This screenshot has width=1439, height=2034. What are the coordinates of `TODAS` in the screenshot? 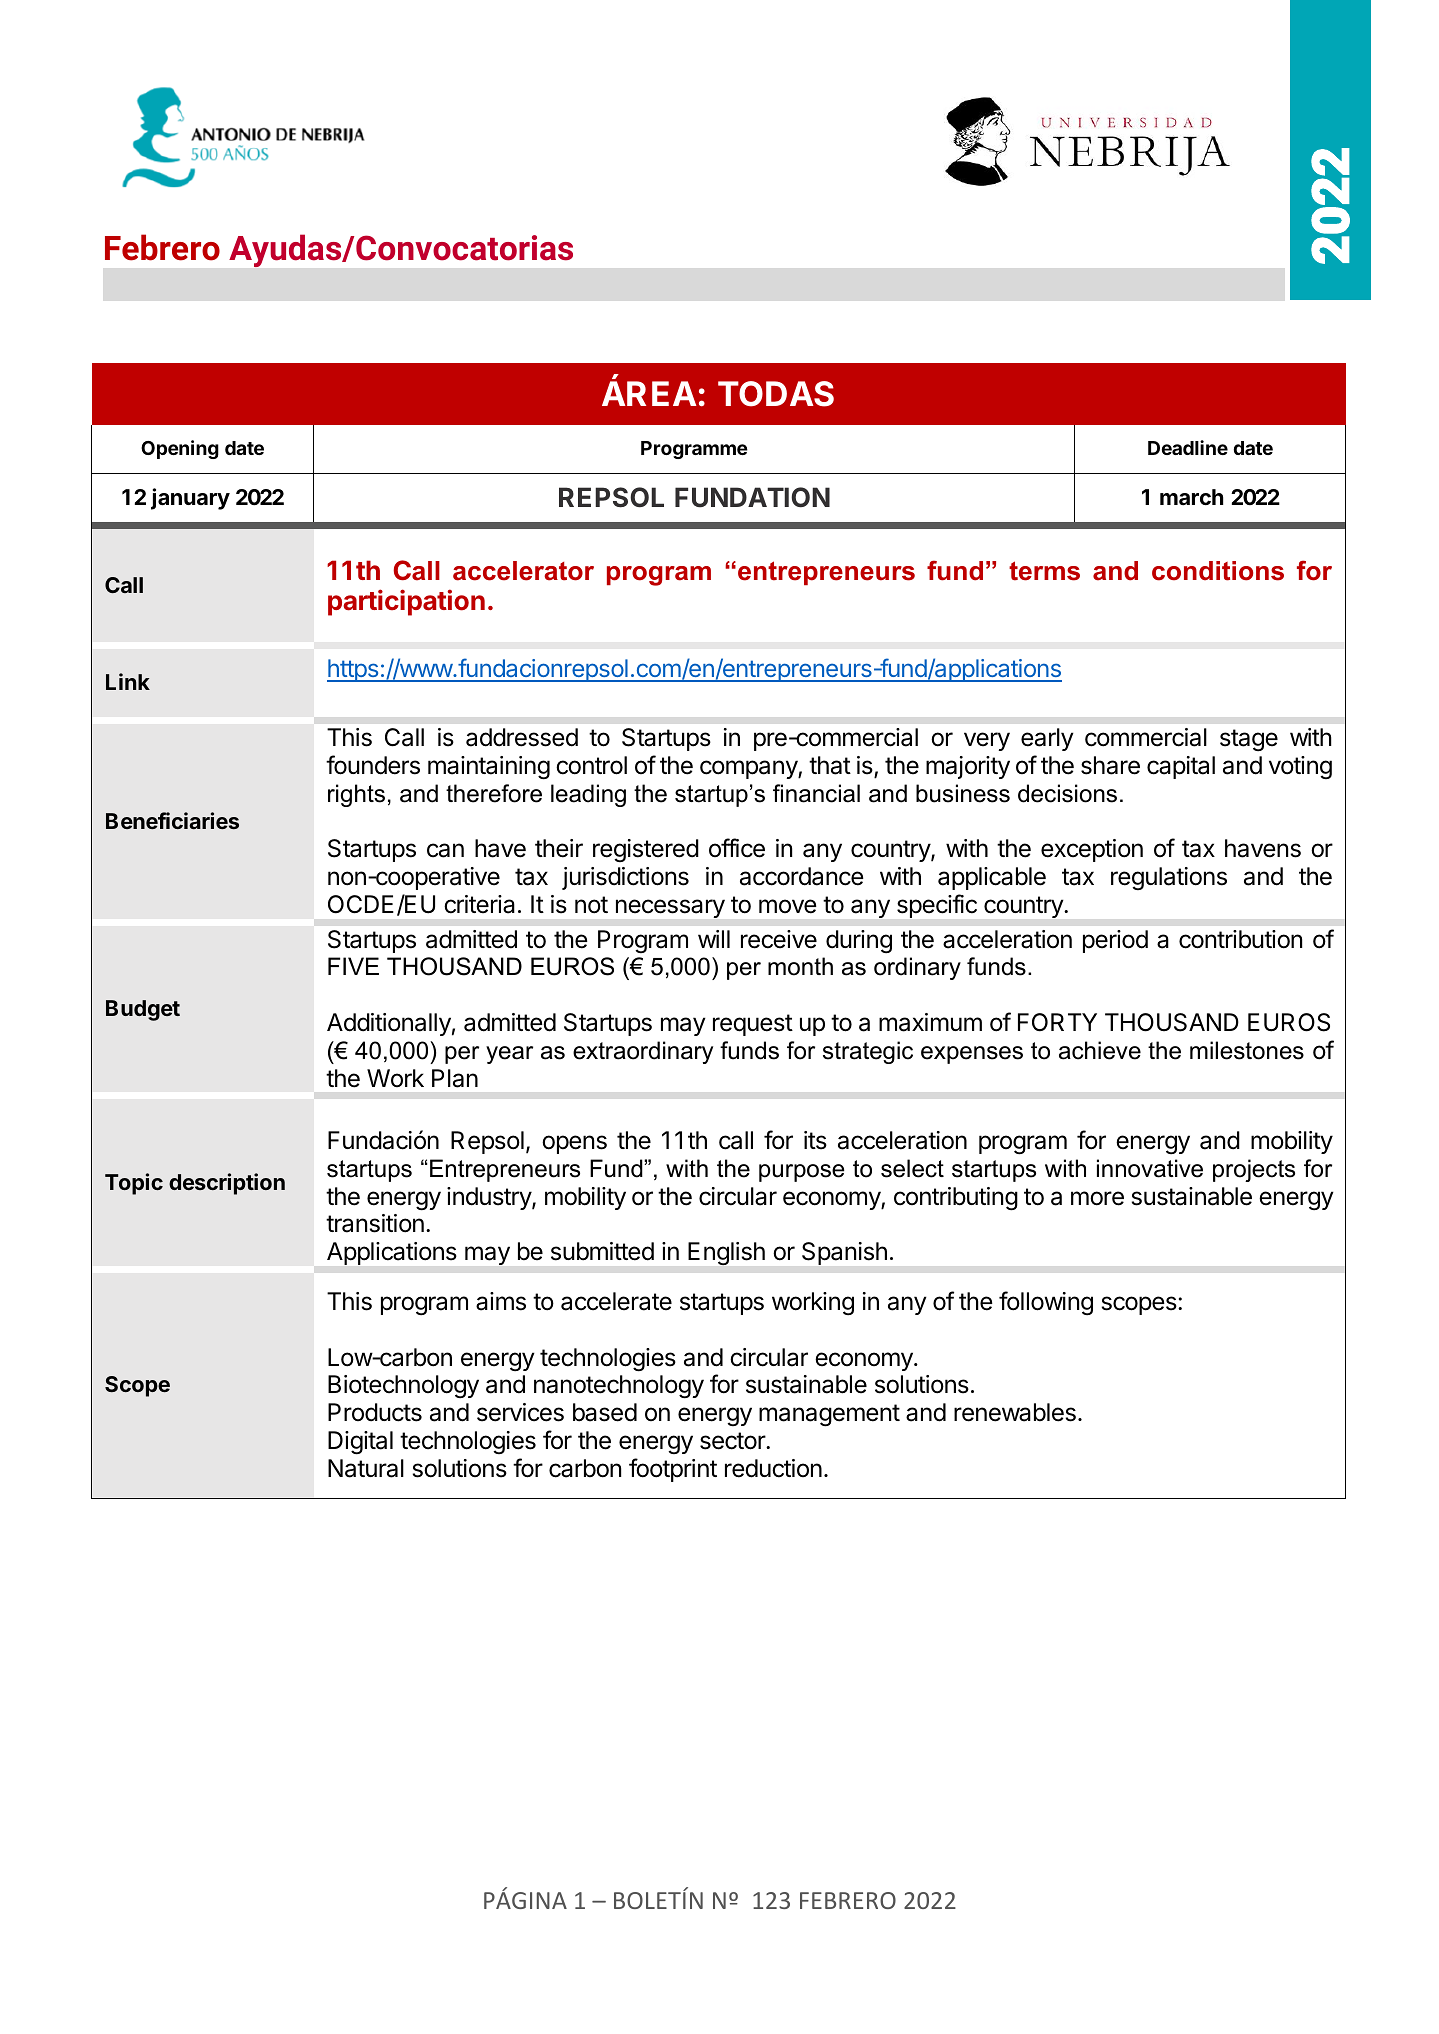 It's located at (776, 394).
